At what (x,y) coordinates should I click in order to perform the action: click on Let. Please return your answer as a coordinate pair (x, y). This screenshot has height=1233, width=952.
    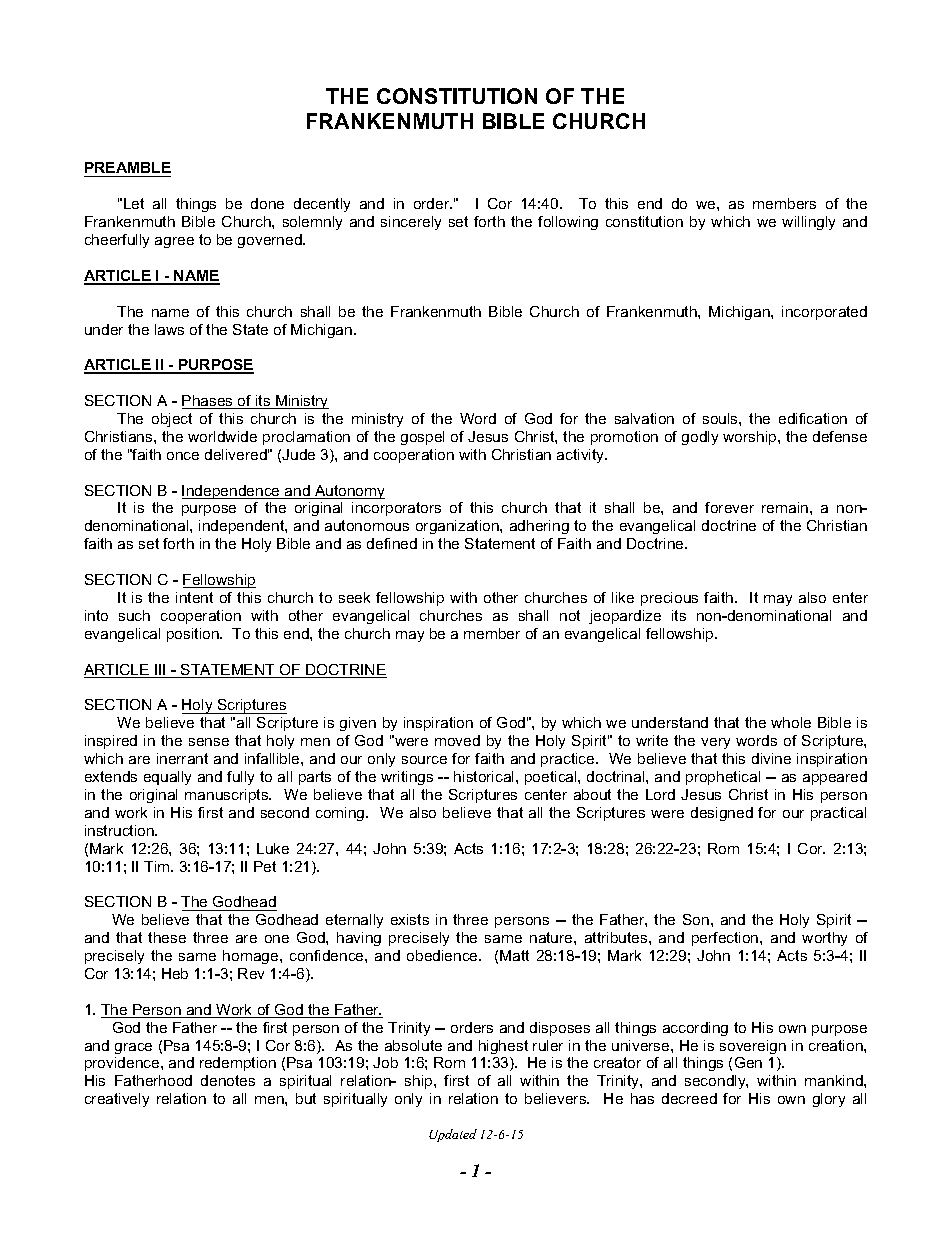
    Looking at the image, I should click on (134, 203).
